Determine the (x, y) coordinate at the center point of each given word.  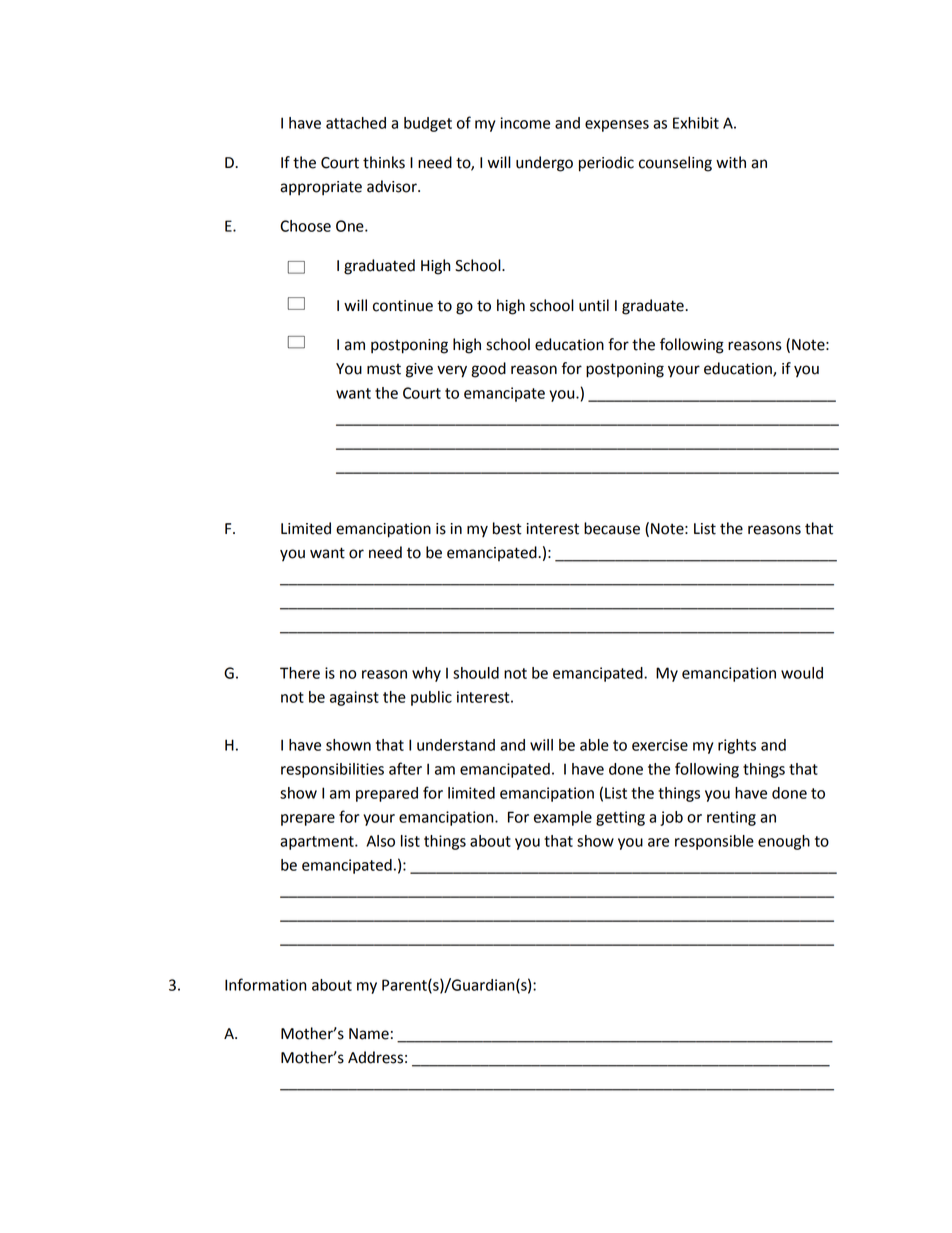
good (488, 370)
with (731, 162)
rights (737, 746)
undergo (544, 164)
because (612, 528)
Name (369, 1034)
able (594, 745)
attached (356, 123)
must (384, 369)
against (354, 698)
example (563, 818)
